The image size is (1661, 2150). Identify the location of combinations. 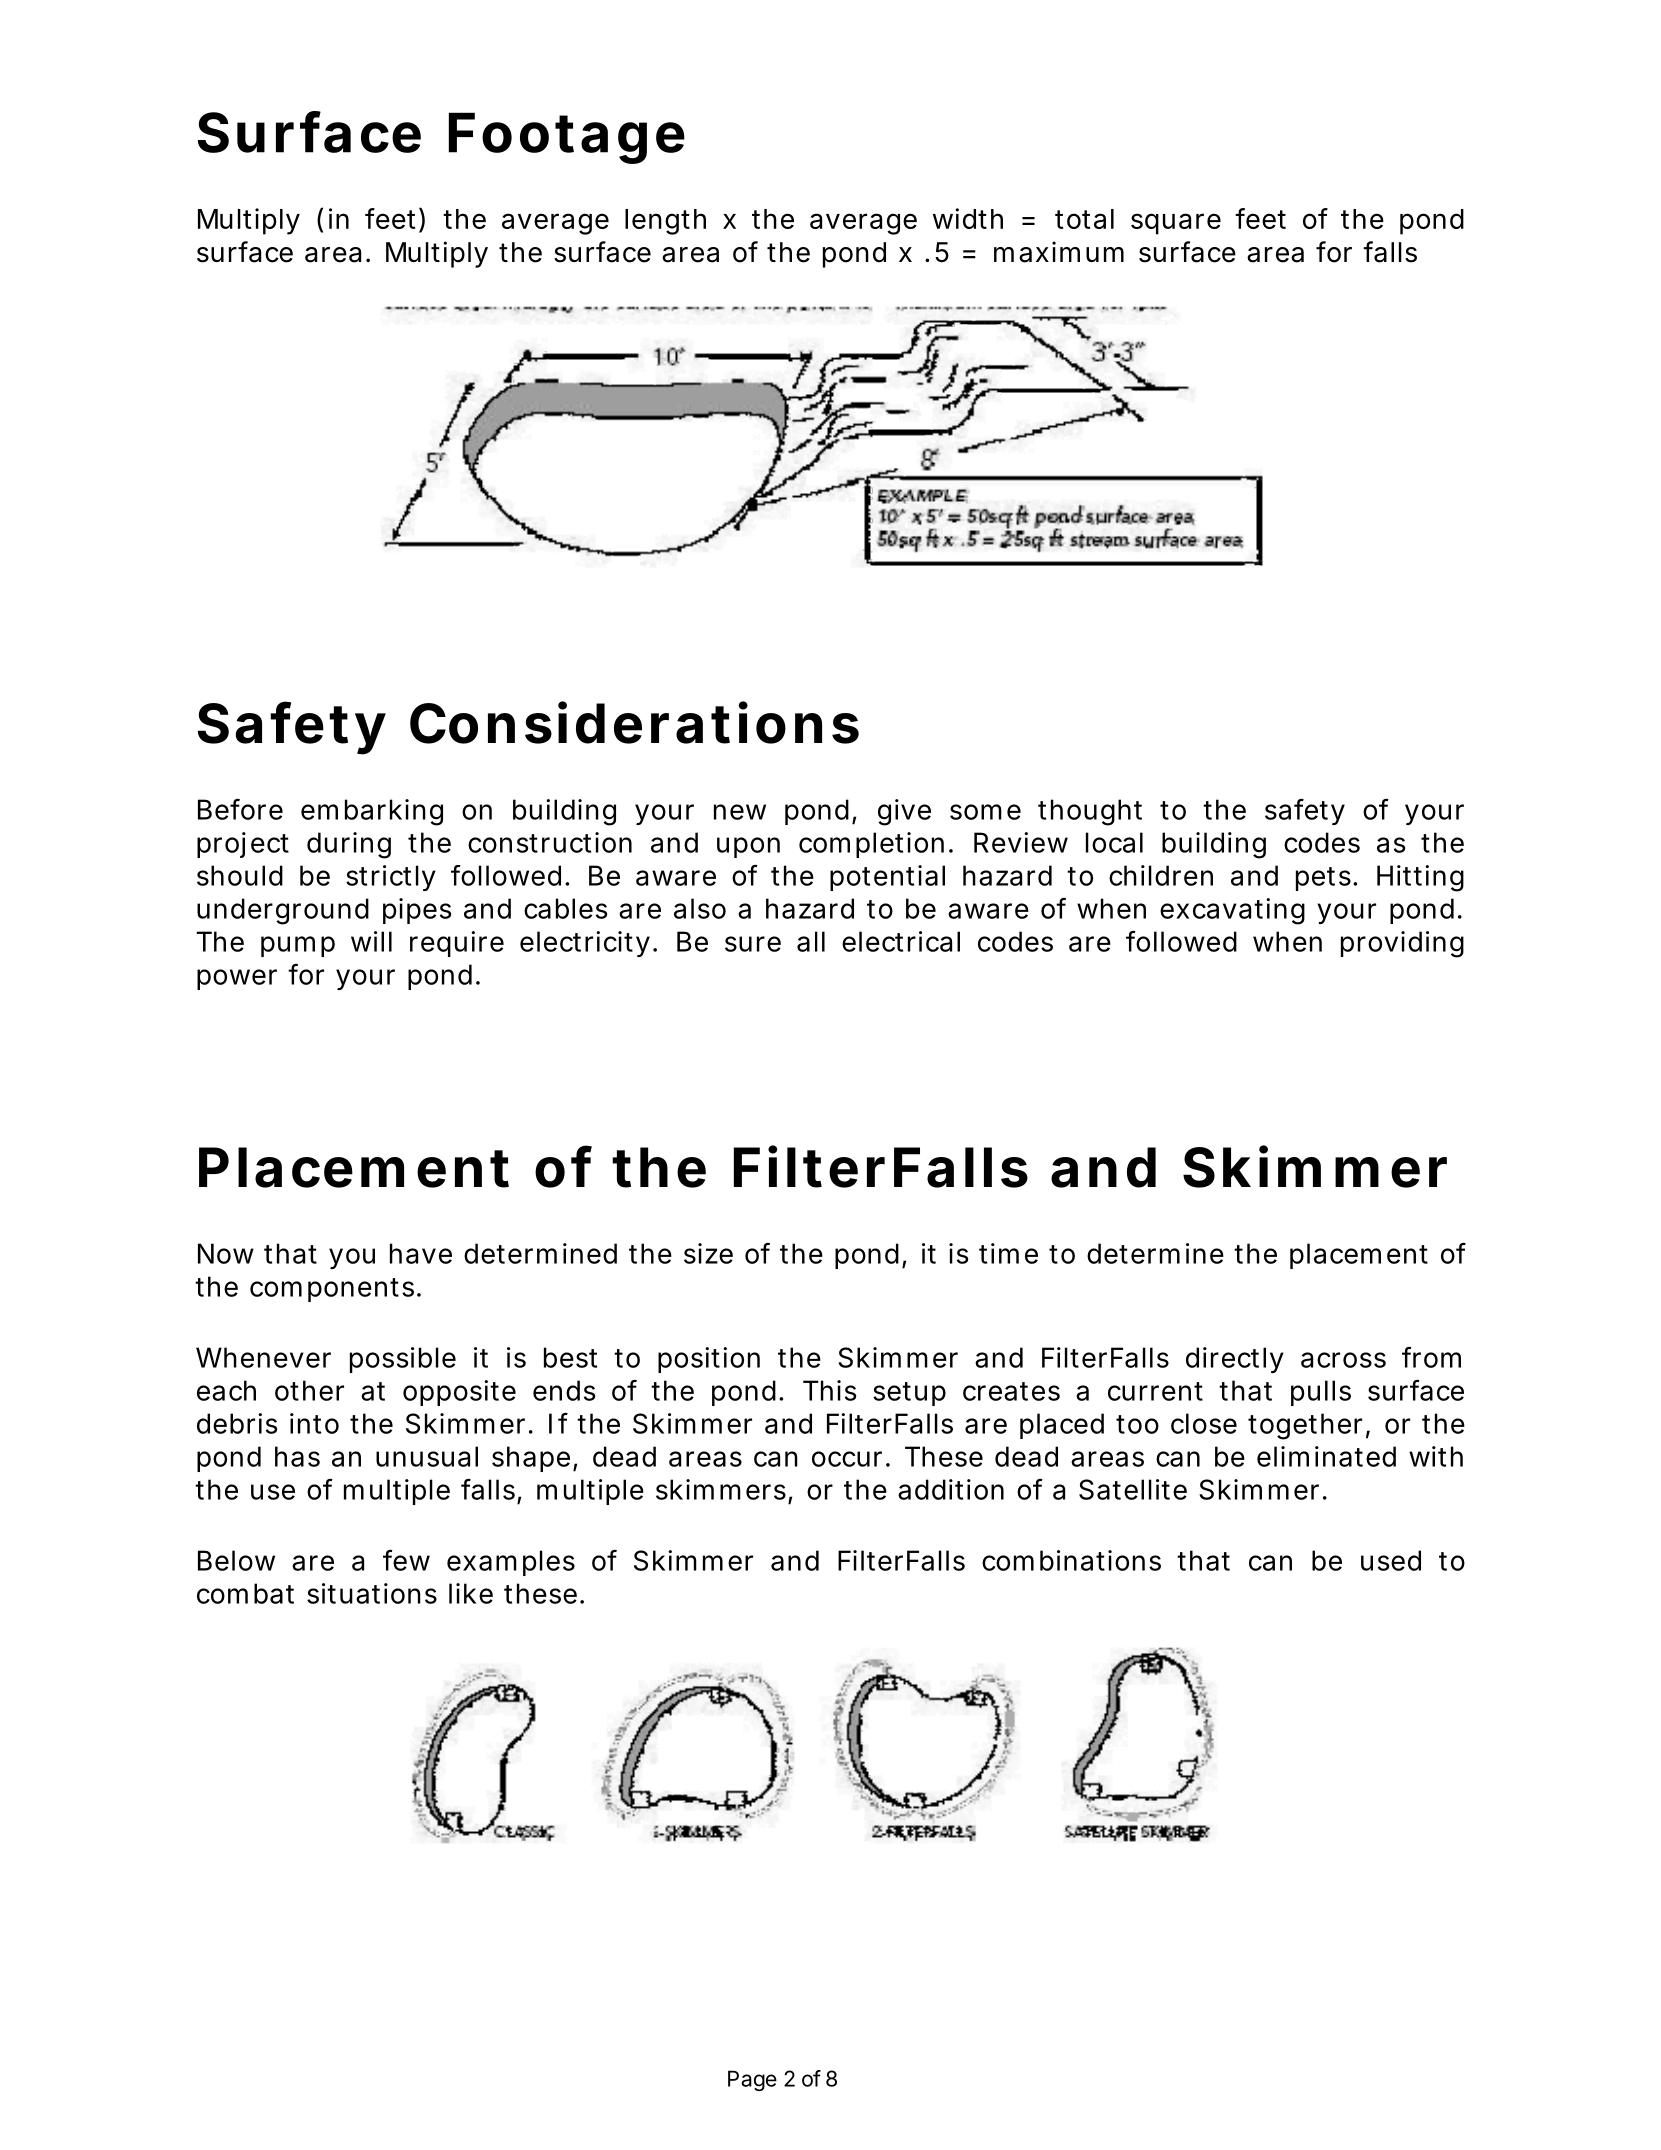
(1071, 1560).
